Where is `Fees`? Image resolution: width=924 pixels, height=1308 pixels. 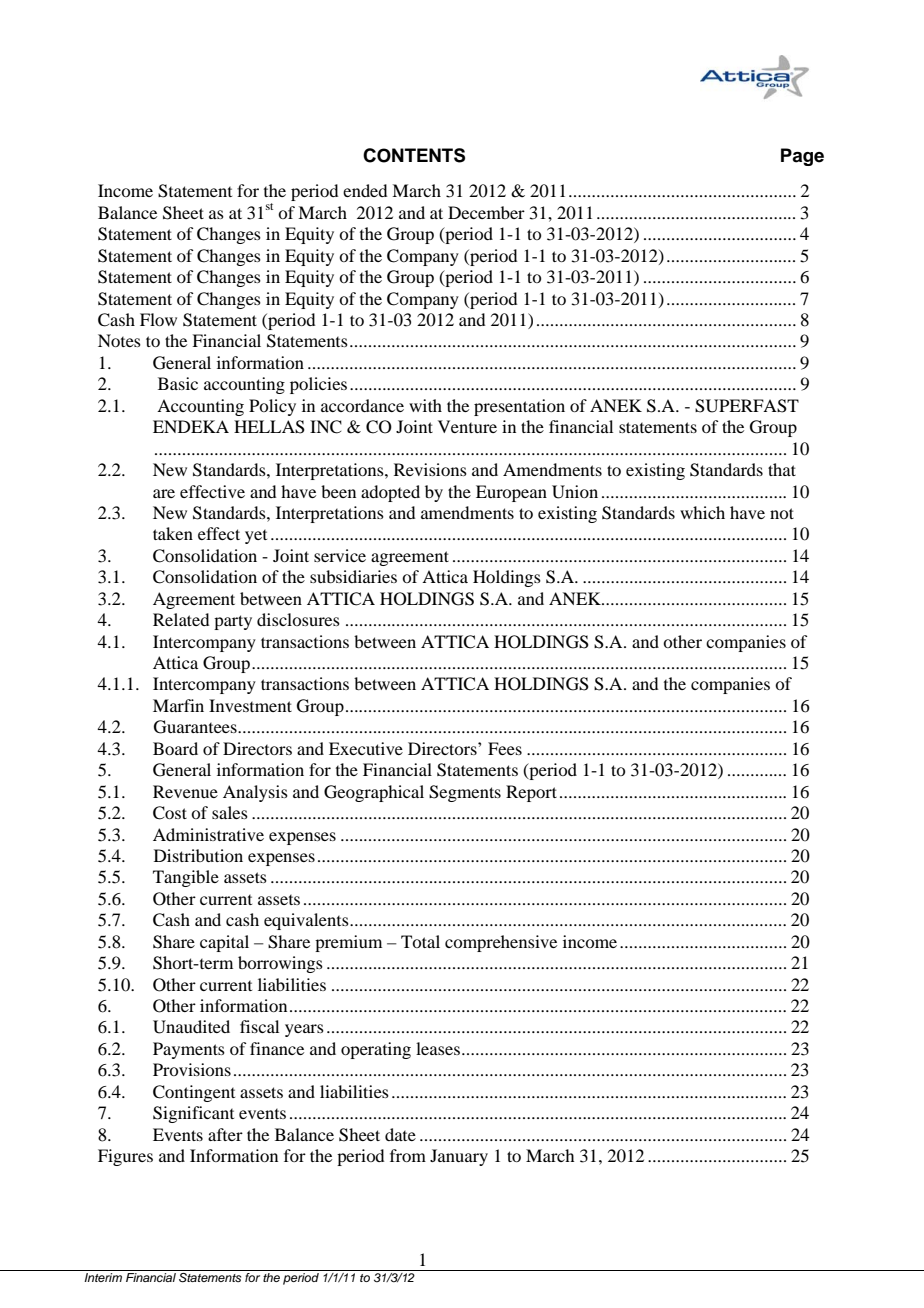
Fees is located at coordinates (505, 748).
